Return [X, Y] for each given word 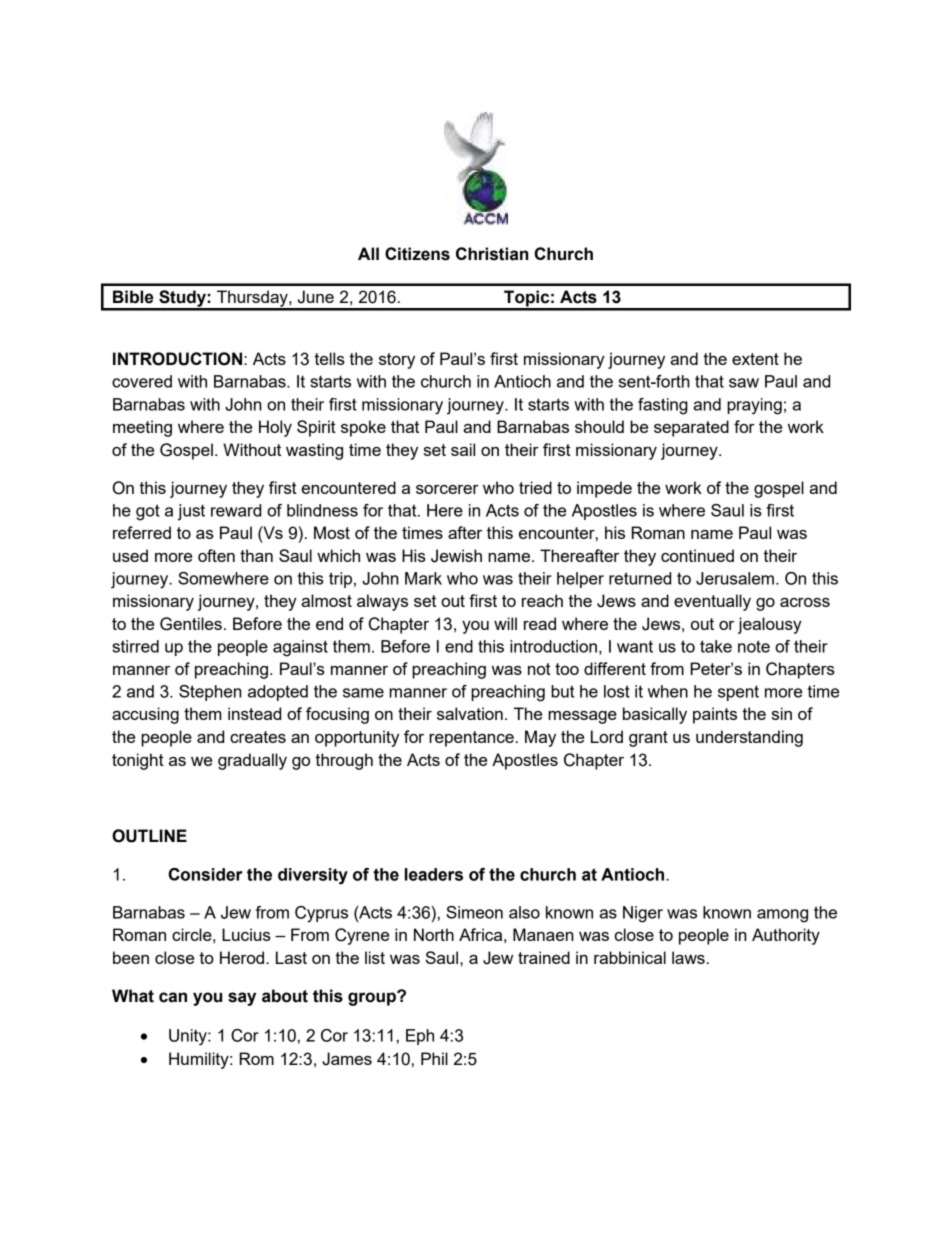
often [216, 555]
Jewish [456, 556]
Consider [205, 874]
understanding [749, 738]
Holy [275, 428]
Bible [133, 297]
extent [755, 359]
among [782, 916]
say [242, 999]
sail [463, 449]
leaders [434, 874]
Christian [492, 254]
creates [258, 737]
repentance [471, 739]
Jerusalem [735, 578]
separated [691, 428]
